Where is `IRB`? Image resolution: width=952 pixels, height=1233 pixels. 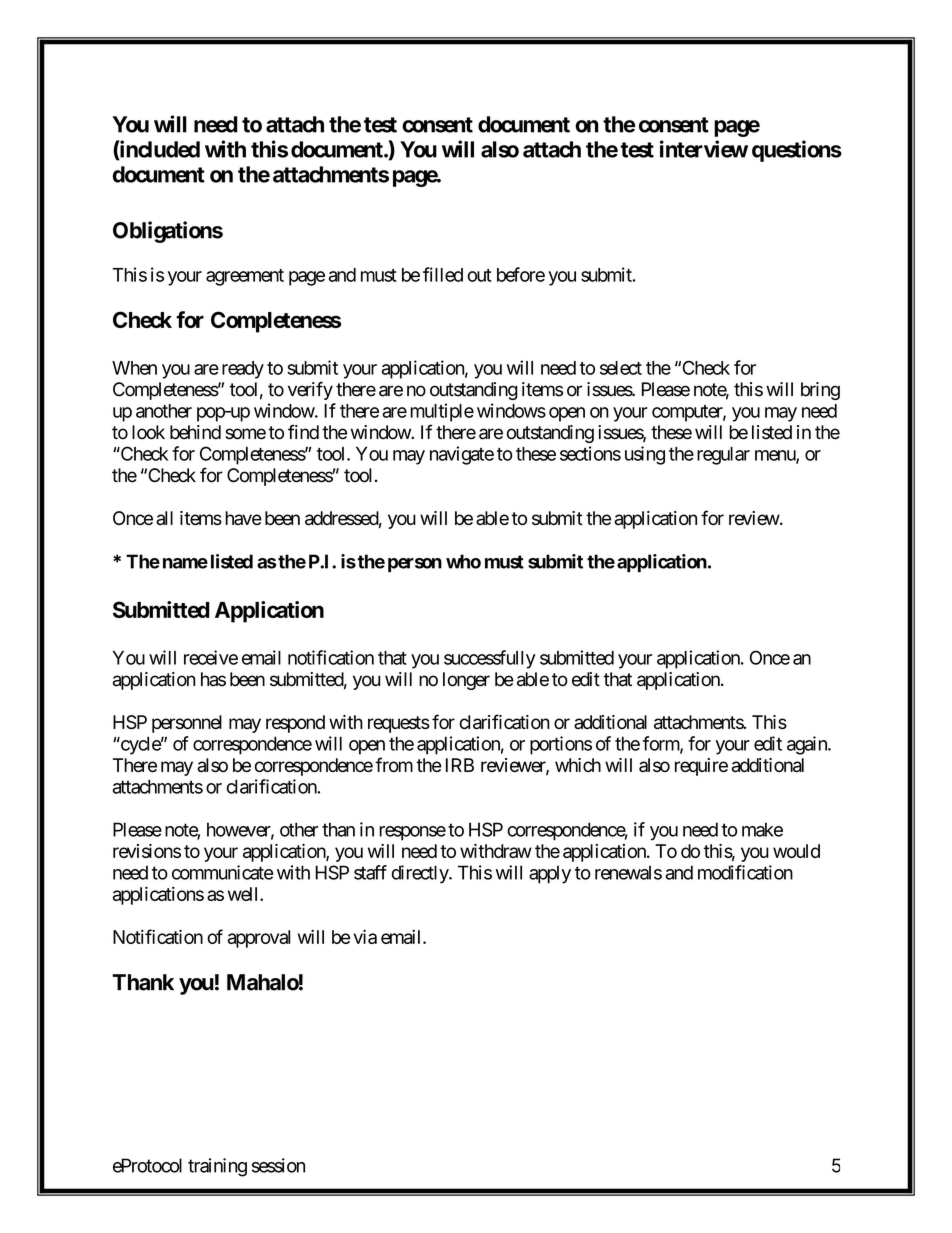 IRB is located at coordinates (460, 765).
